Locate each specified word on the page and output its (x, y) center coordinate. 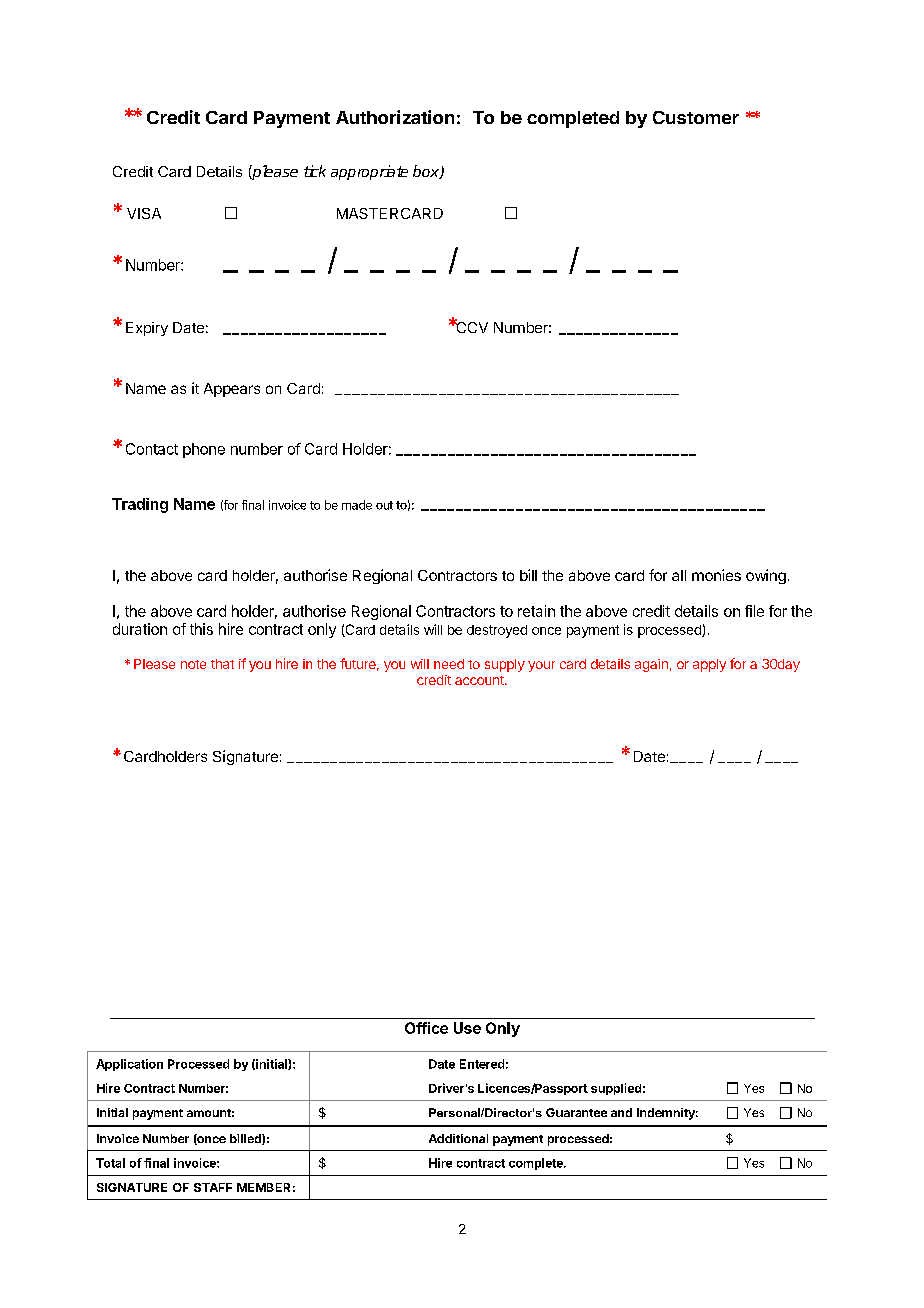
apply (709, 665)
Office (426, 1028)
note (193, 664)
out (384, 505)
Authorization (395, 117)
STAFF (213, 1187)
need (449, 664)
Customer (696, 117)
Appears (232, 390)
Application (129, 1065)
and (621, 1112)
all (679, 575)
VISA (144, 213)
